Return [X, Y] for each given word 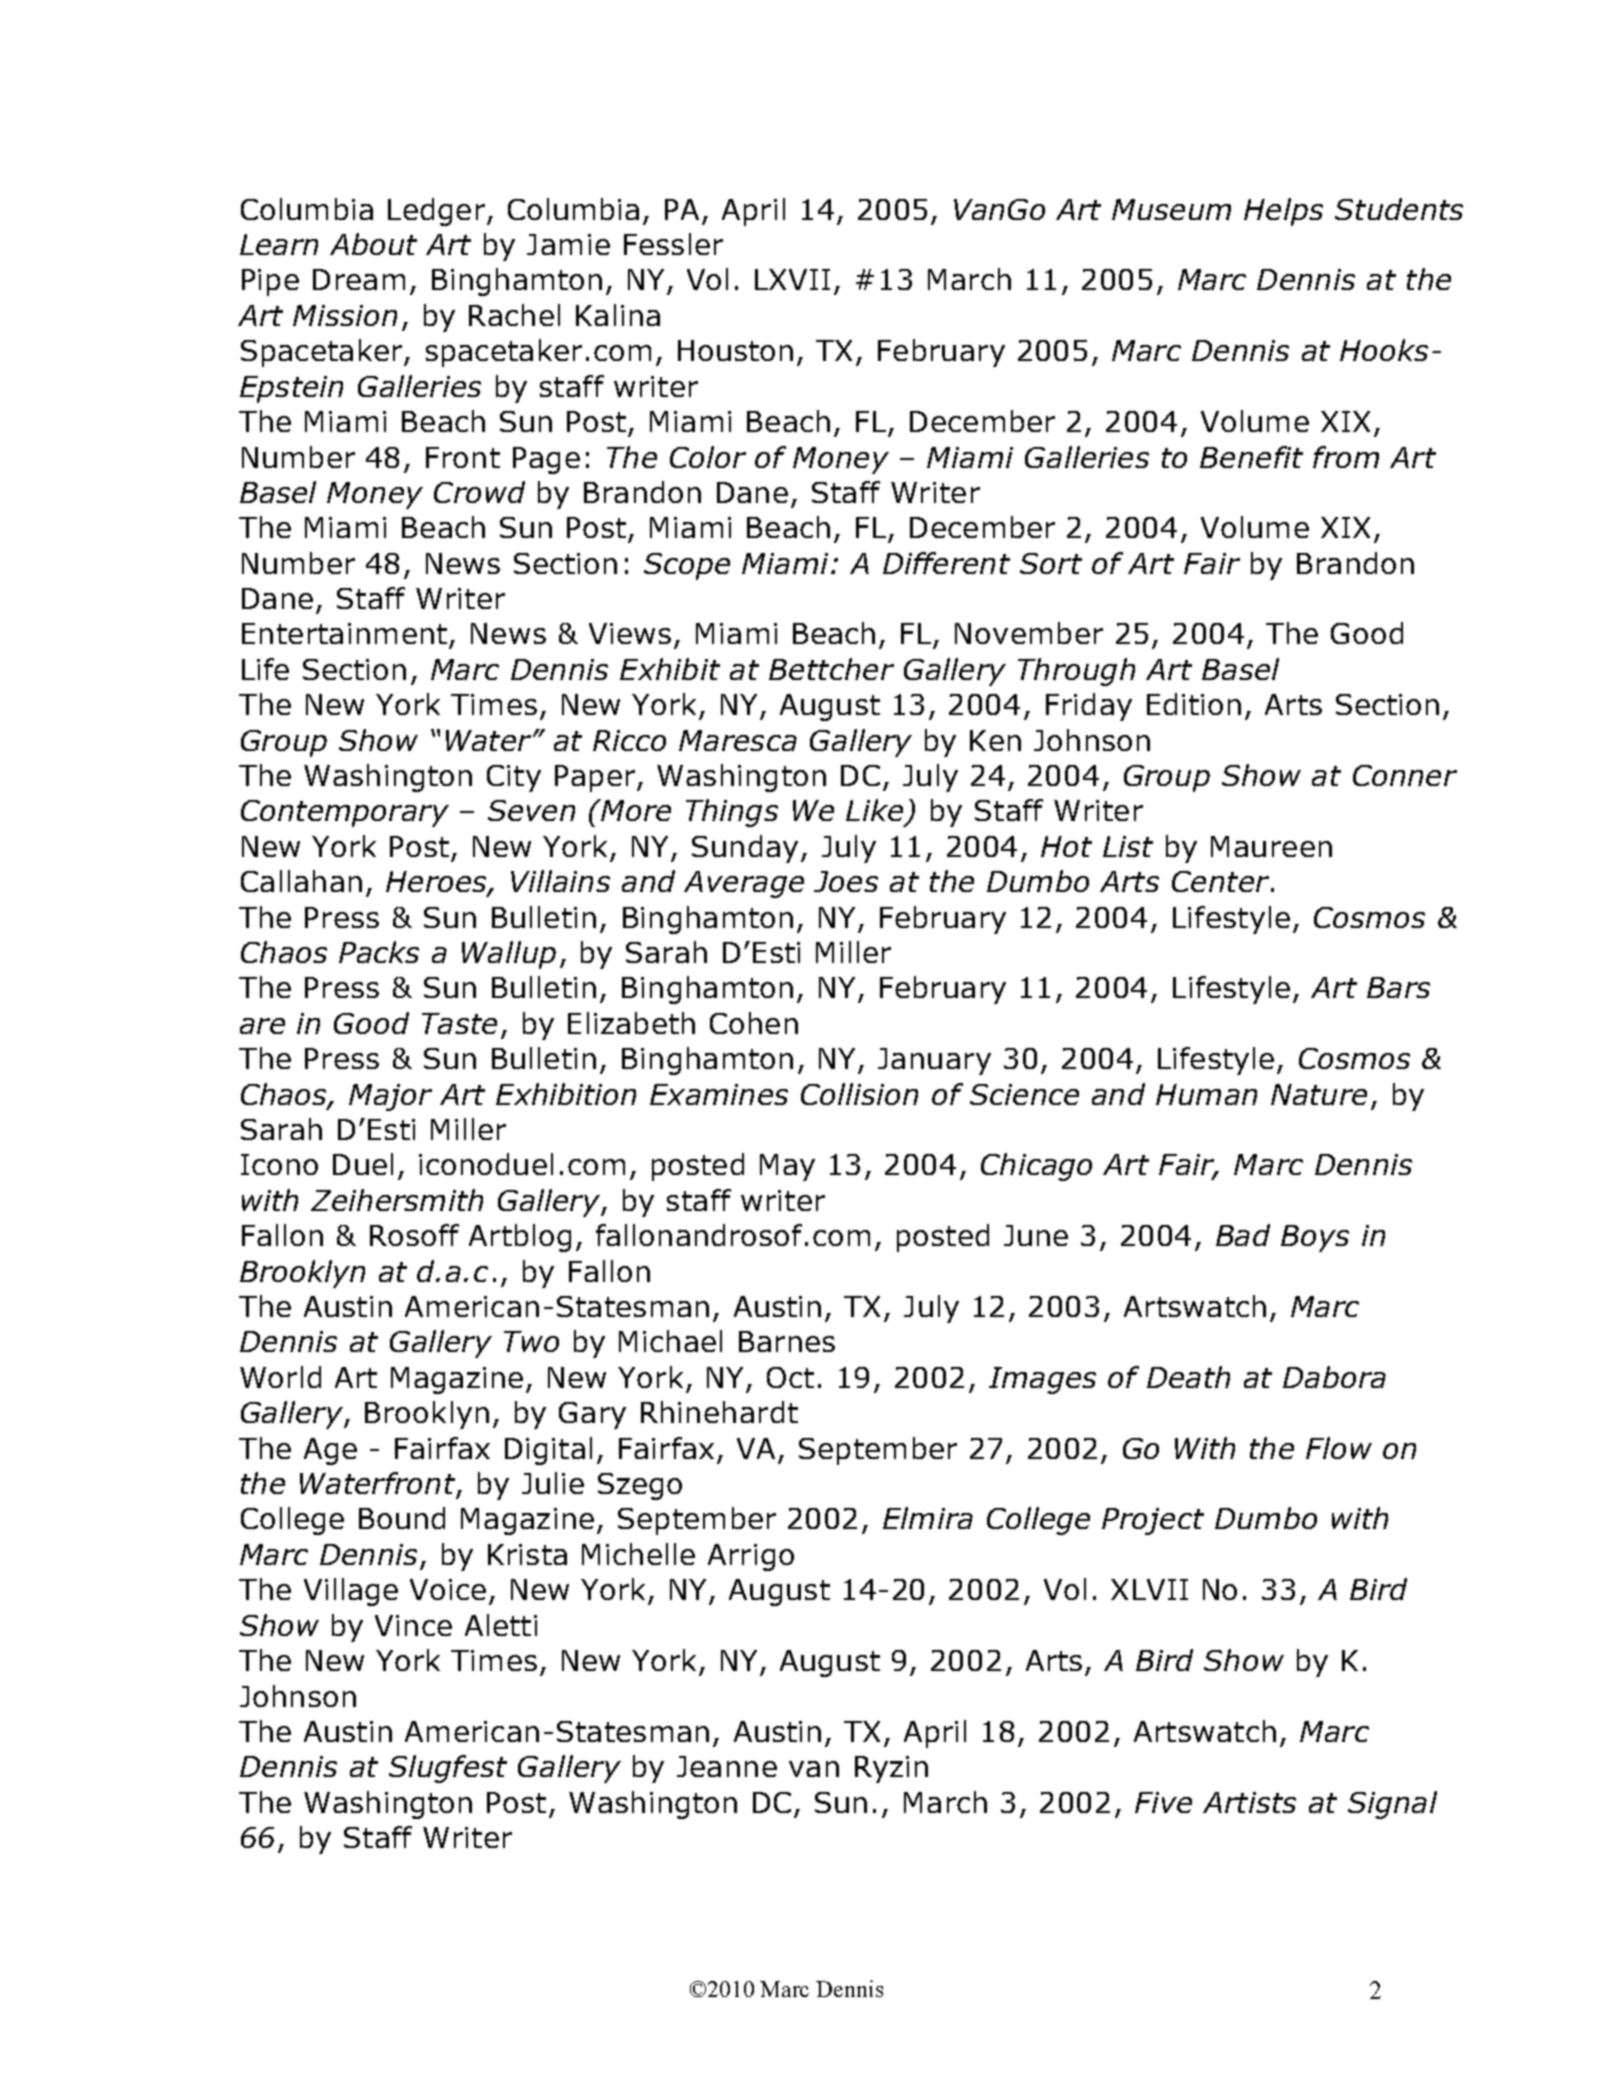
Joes [846, 881]
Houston [735, 350]
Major [390, 1097]
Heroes [437, 883]
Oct [790, 1377]
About [373, 244]
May [787, 1167]
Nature [1319, 1094]
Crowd [479, 492]
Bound [402, 1518]
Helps [1283, 212]
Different [946, 563]
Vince [413, 1625]
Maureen [1271, 846]
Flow [1339, 1448]
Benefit [1251, 457]
